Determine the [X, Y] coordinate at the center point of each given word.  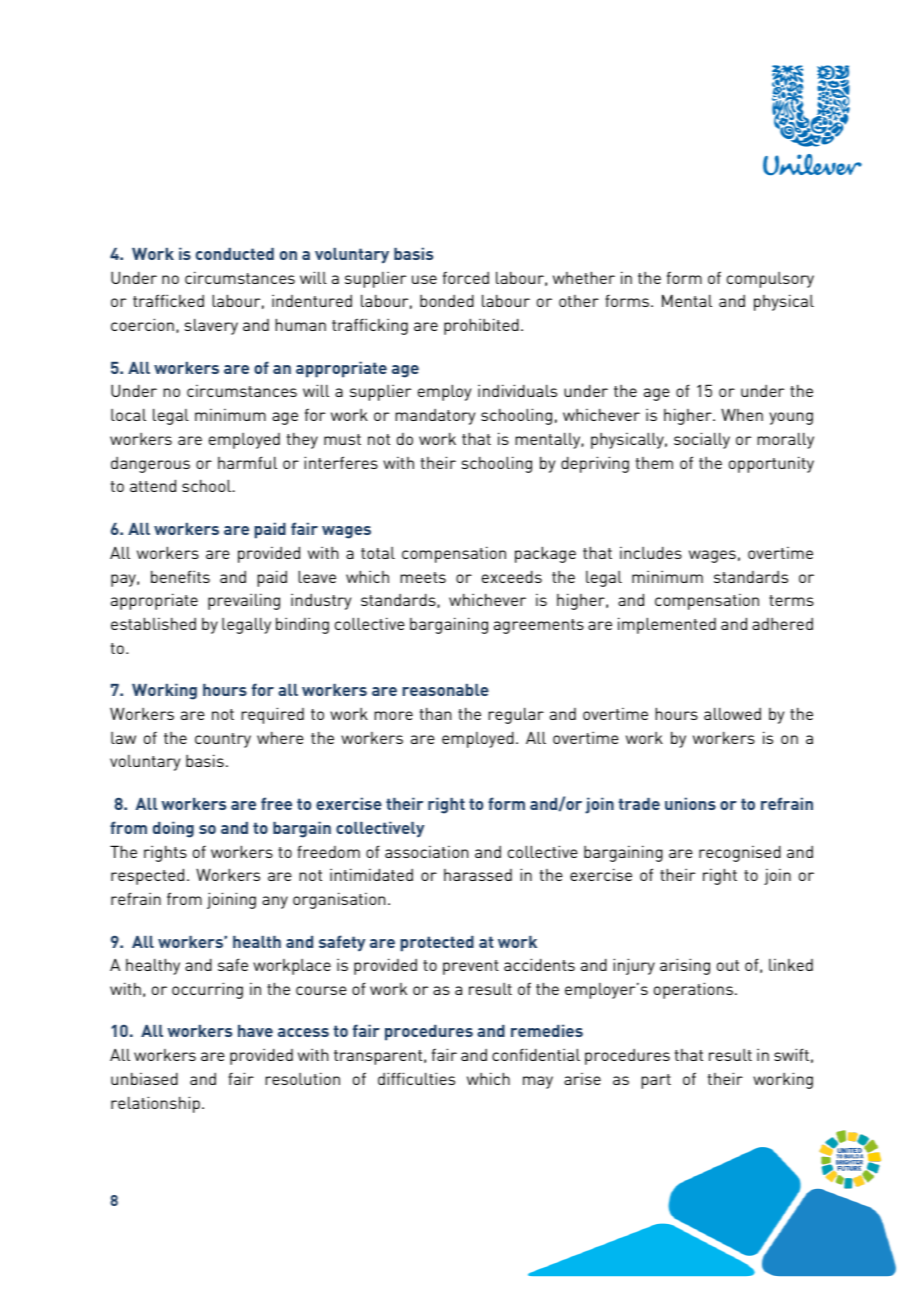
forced [466, 277]
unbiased [144, 1078]
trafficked [168, 300]
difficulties [416, 1078]
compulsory [770, 280]
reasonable [445, 690]
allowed [732, 713]
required [272, 715]
